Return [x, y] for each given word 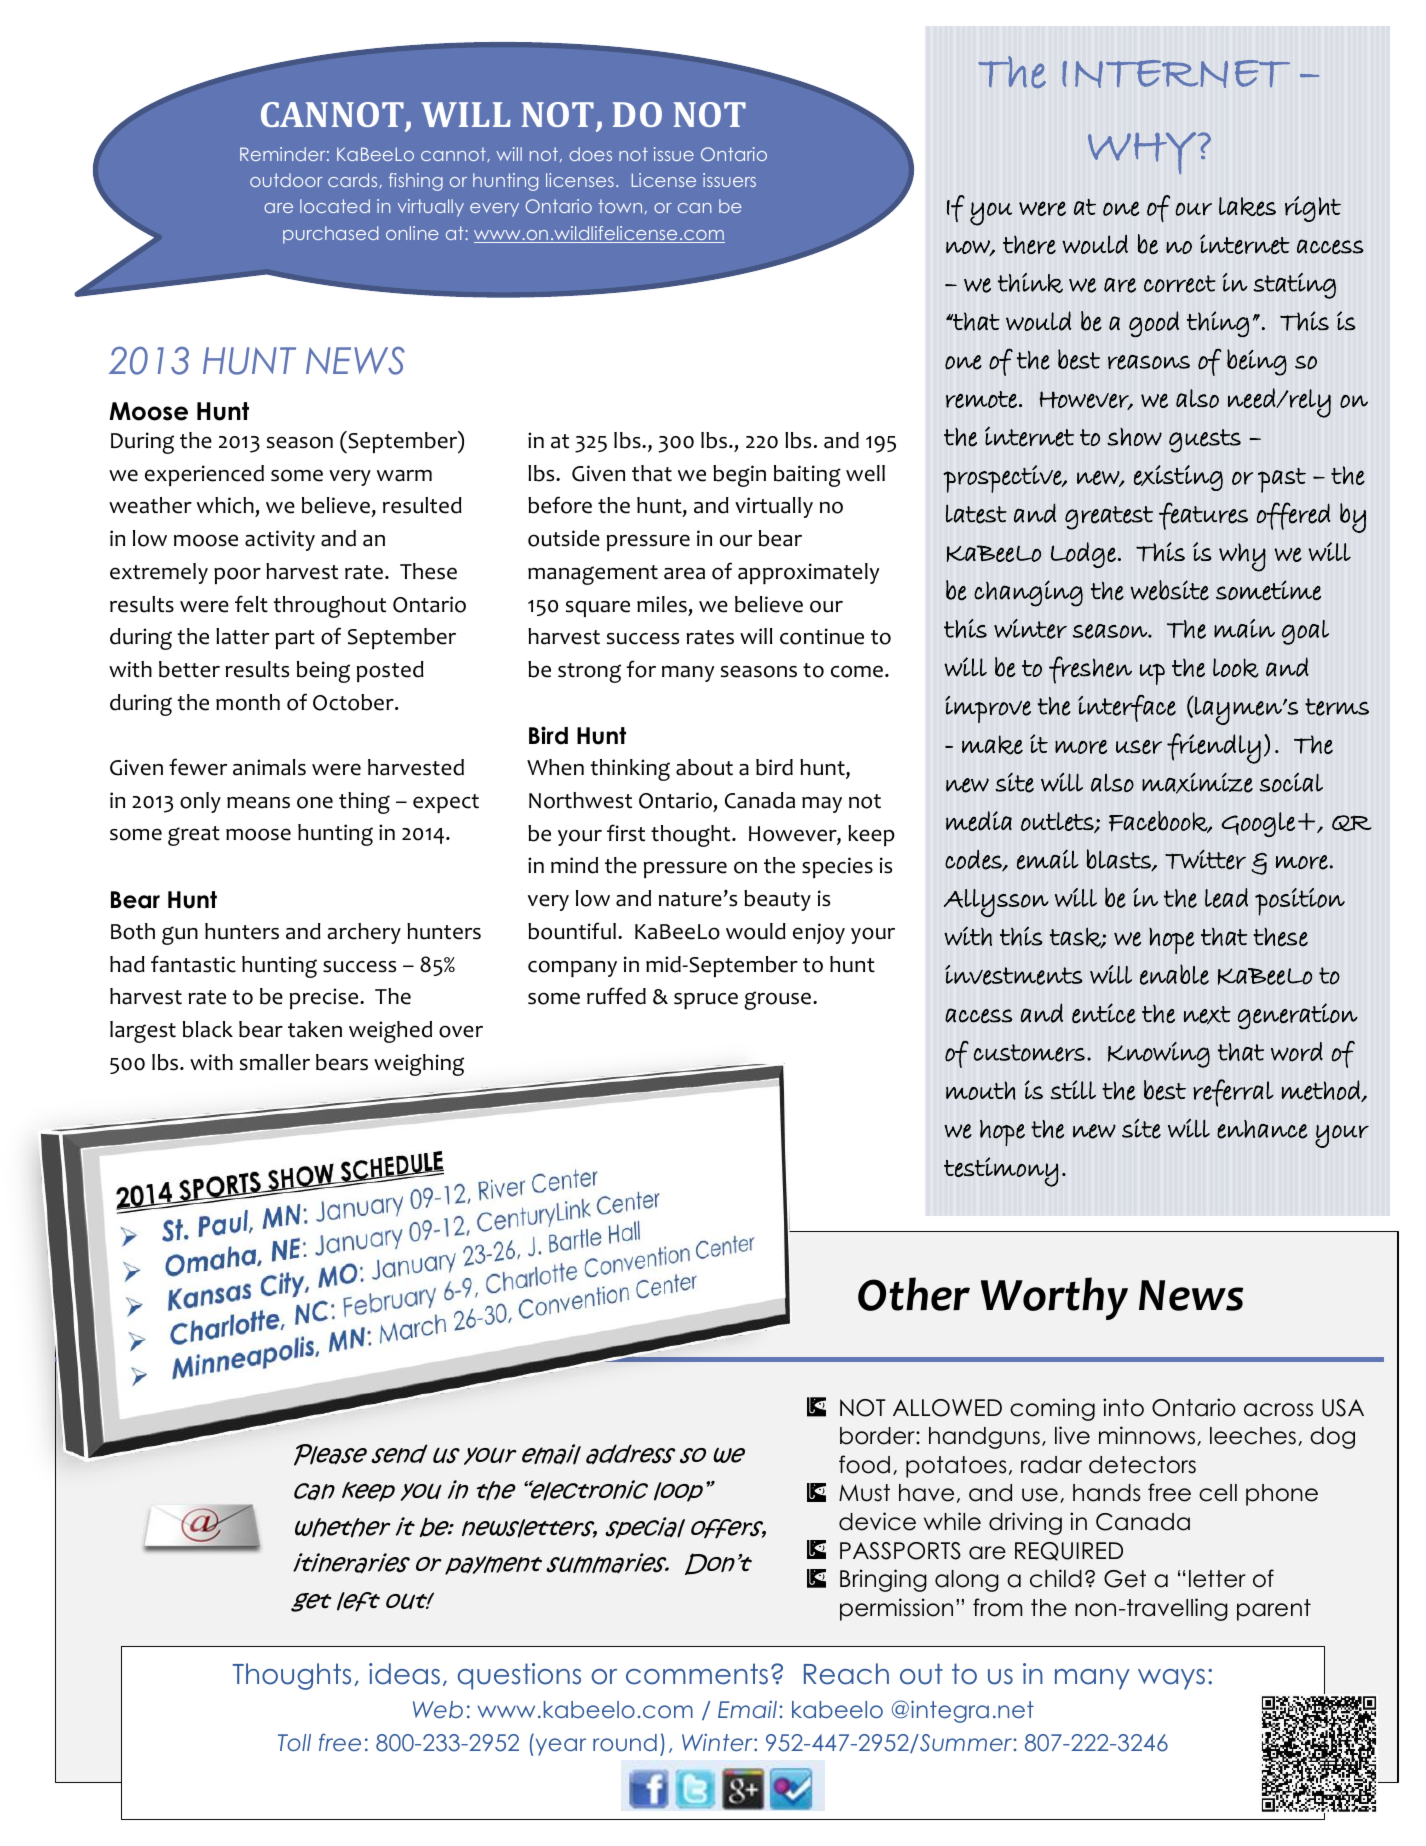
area [684, 573]
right [1313, 209]
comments [697, 1674]
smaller [275, 1062]
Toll [294, 1742]
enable [1174, 974]
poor [237, 575]
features [1203, 516]
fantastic [193, 964]
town [620, 206]
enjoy [819, 933]
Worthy [1054, 1298]
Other [914, 1294]
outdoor [286, 180]
